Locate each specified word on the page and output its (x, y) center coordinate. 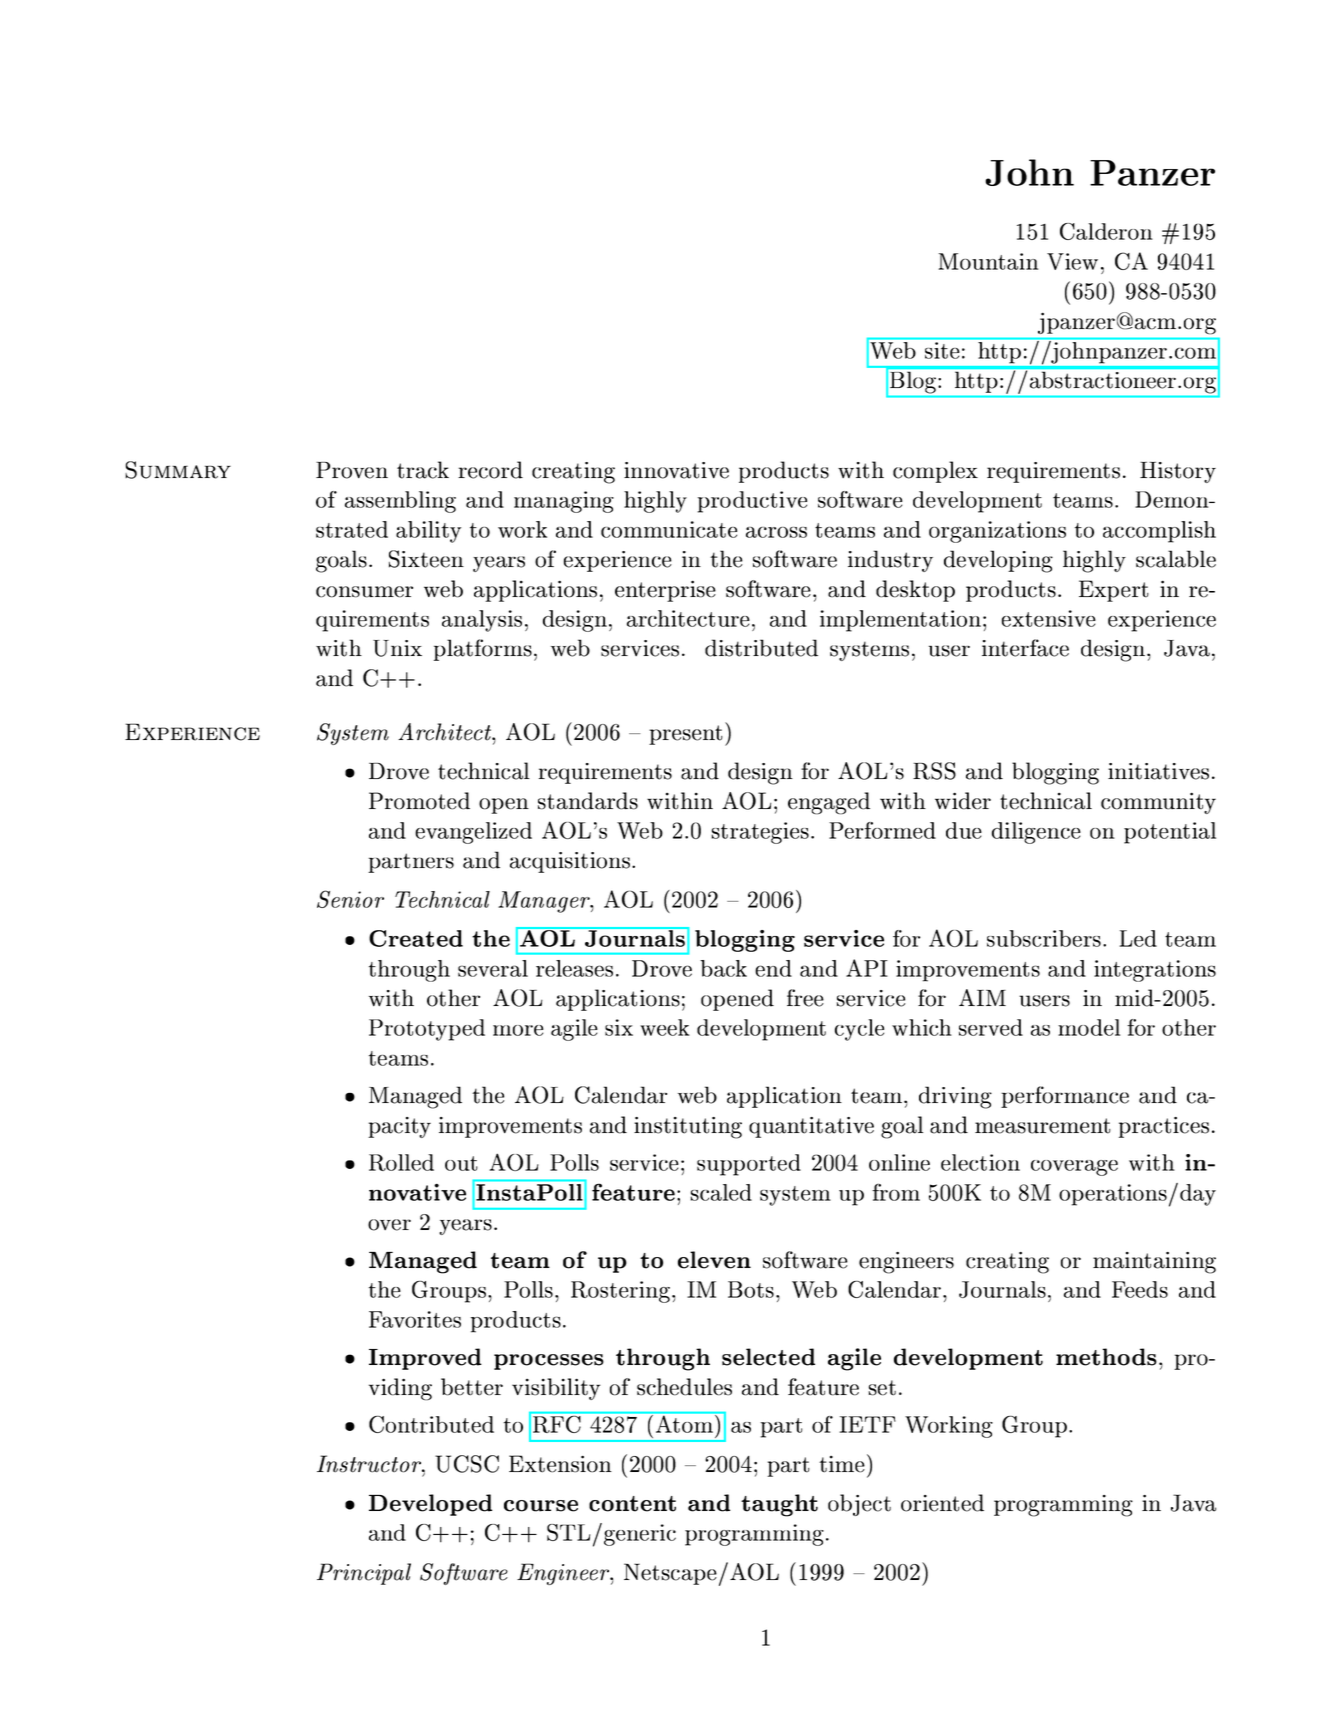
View (1072, 261)
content (632, 1504)
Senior (350, 899)
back (723, 968)
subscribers (1045, 938)
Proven (352, 470)
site (942, 350)
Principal (364, 1574)
